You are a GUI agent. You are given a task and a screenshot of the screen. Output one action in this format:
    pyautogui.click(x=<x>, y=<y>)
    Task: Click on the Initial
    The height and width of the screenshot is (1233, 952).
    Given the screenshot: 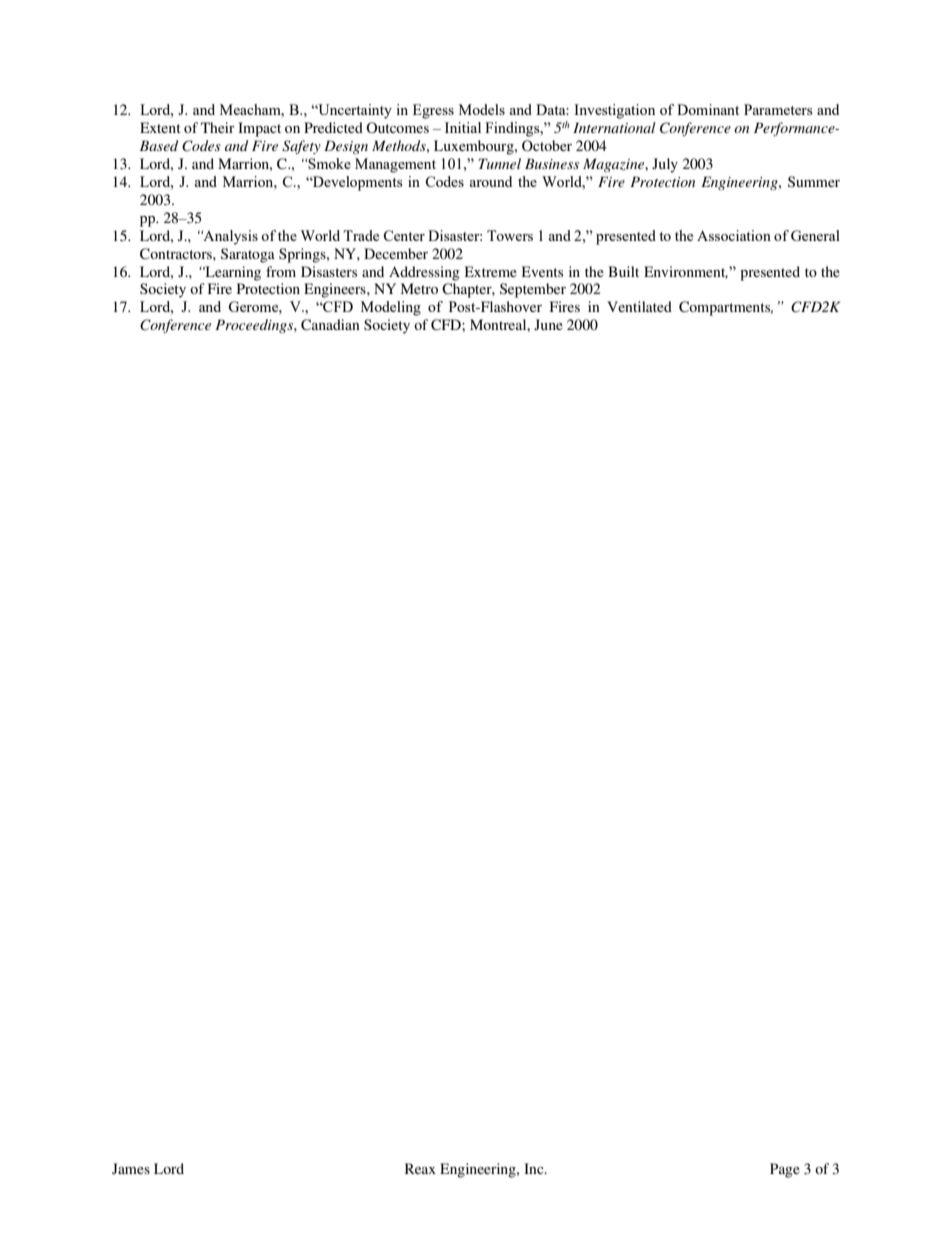 What is the action you would take?
    pyautogui.click(x=463, y=127)
